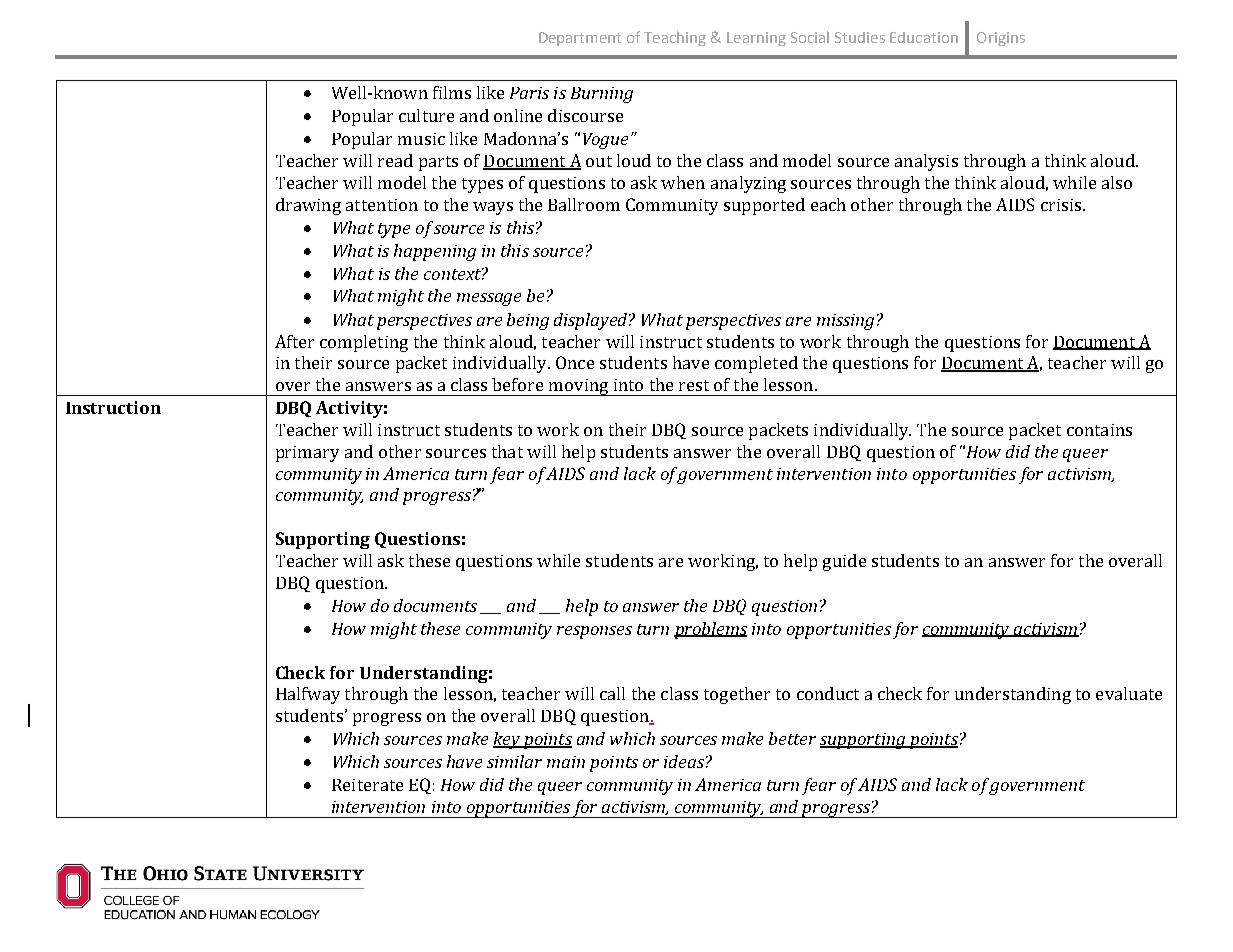 This page has height=952, width=1233. What do you see at coordinates (710, 630) in the page?
I see `problems` at bounding box center [710, 630].
